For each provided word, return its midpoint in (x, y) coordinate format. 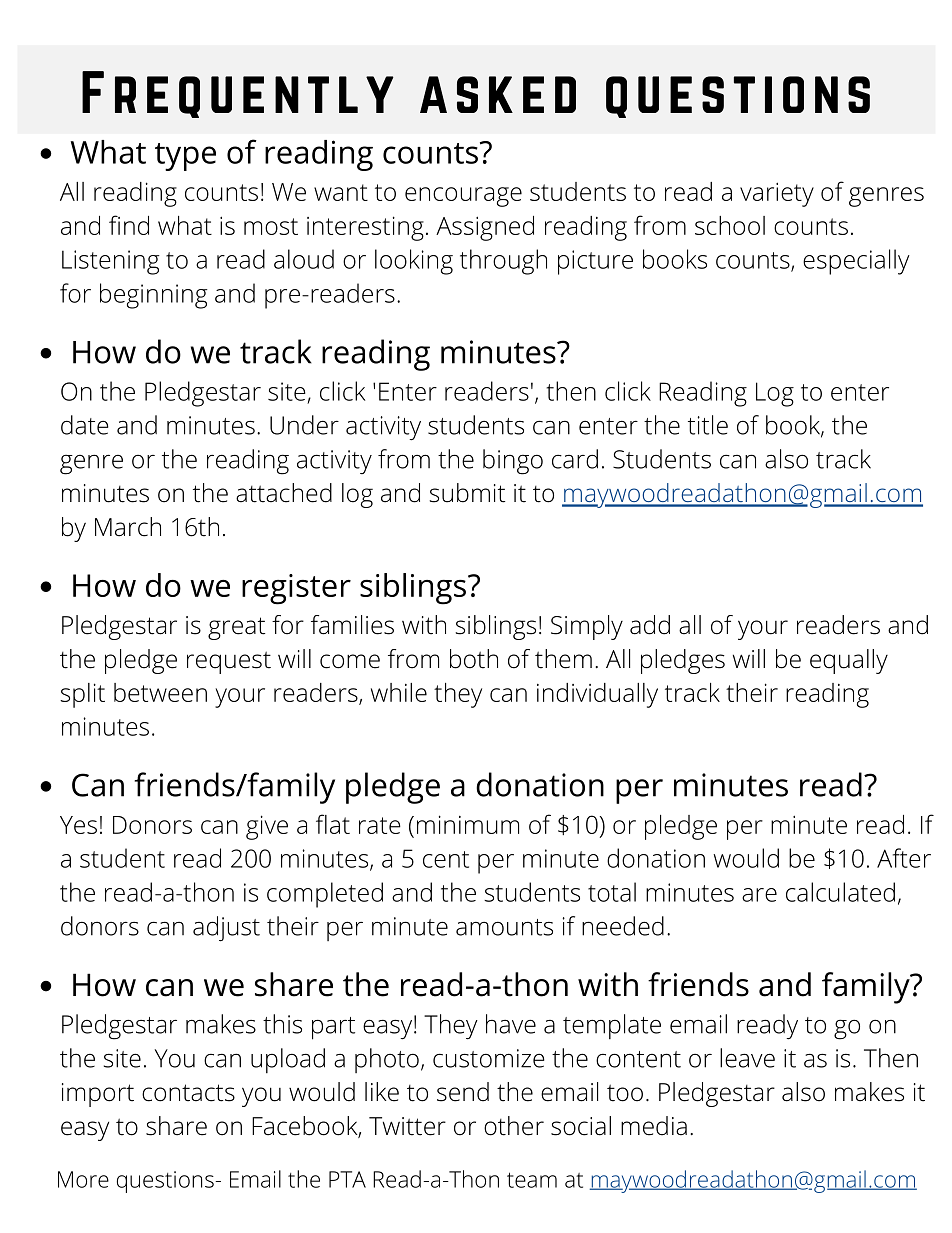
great (236, 628)
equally (849, 661)
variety (777, 194)
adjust (226, 929)
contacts (188, 1093)
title (708, 425)
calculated (840, 892)
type (185, 157)
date (85, 425)
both (474, 659)
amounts (504, 927)
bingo (513, 462)
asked (498, 94)
